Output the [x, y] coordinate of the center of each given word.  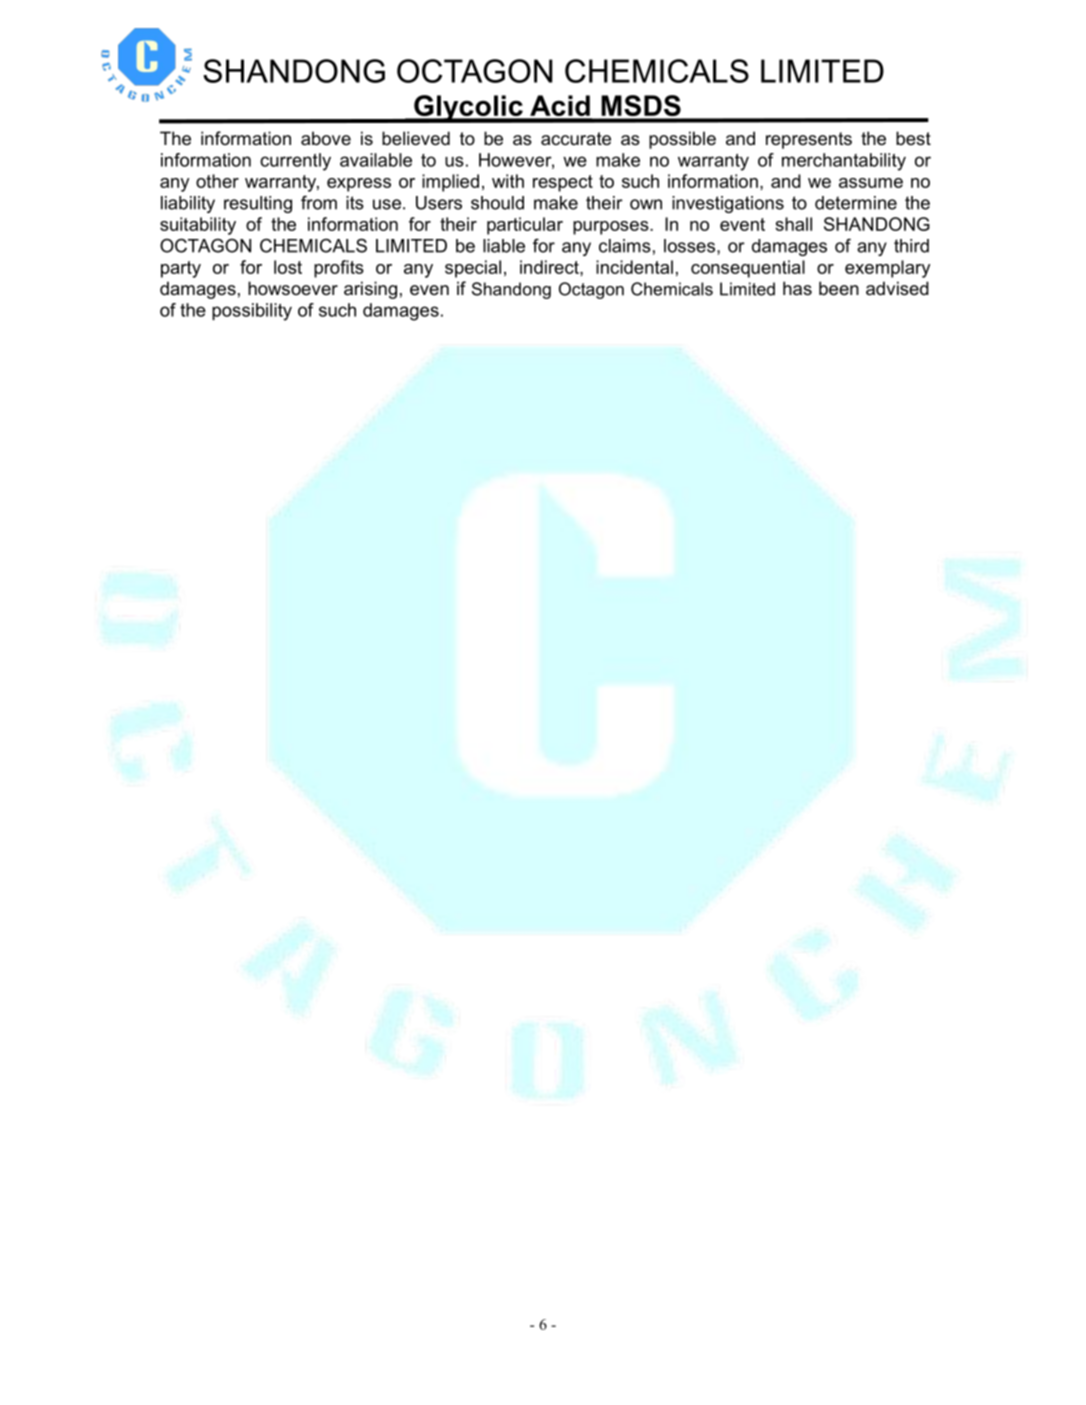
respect [563, 183]
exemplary [887, 269]
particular [525, 226]
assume [871, 183]
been [839, 288]
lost [288, 267]
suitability [198, 226]
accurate [576, 139]
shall [793, 224]
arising [370, 290]
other [217, 181]
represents [809, 140]
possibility [252, 312]
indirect [550, 267]
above [326, 138]
